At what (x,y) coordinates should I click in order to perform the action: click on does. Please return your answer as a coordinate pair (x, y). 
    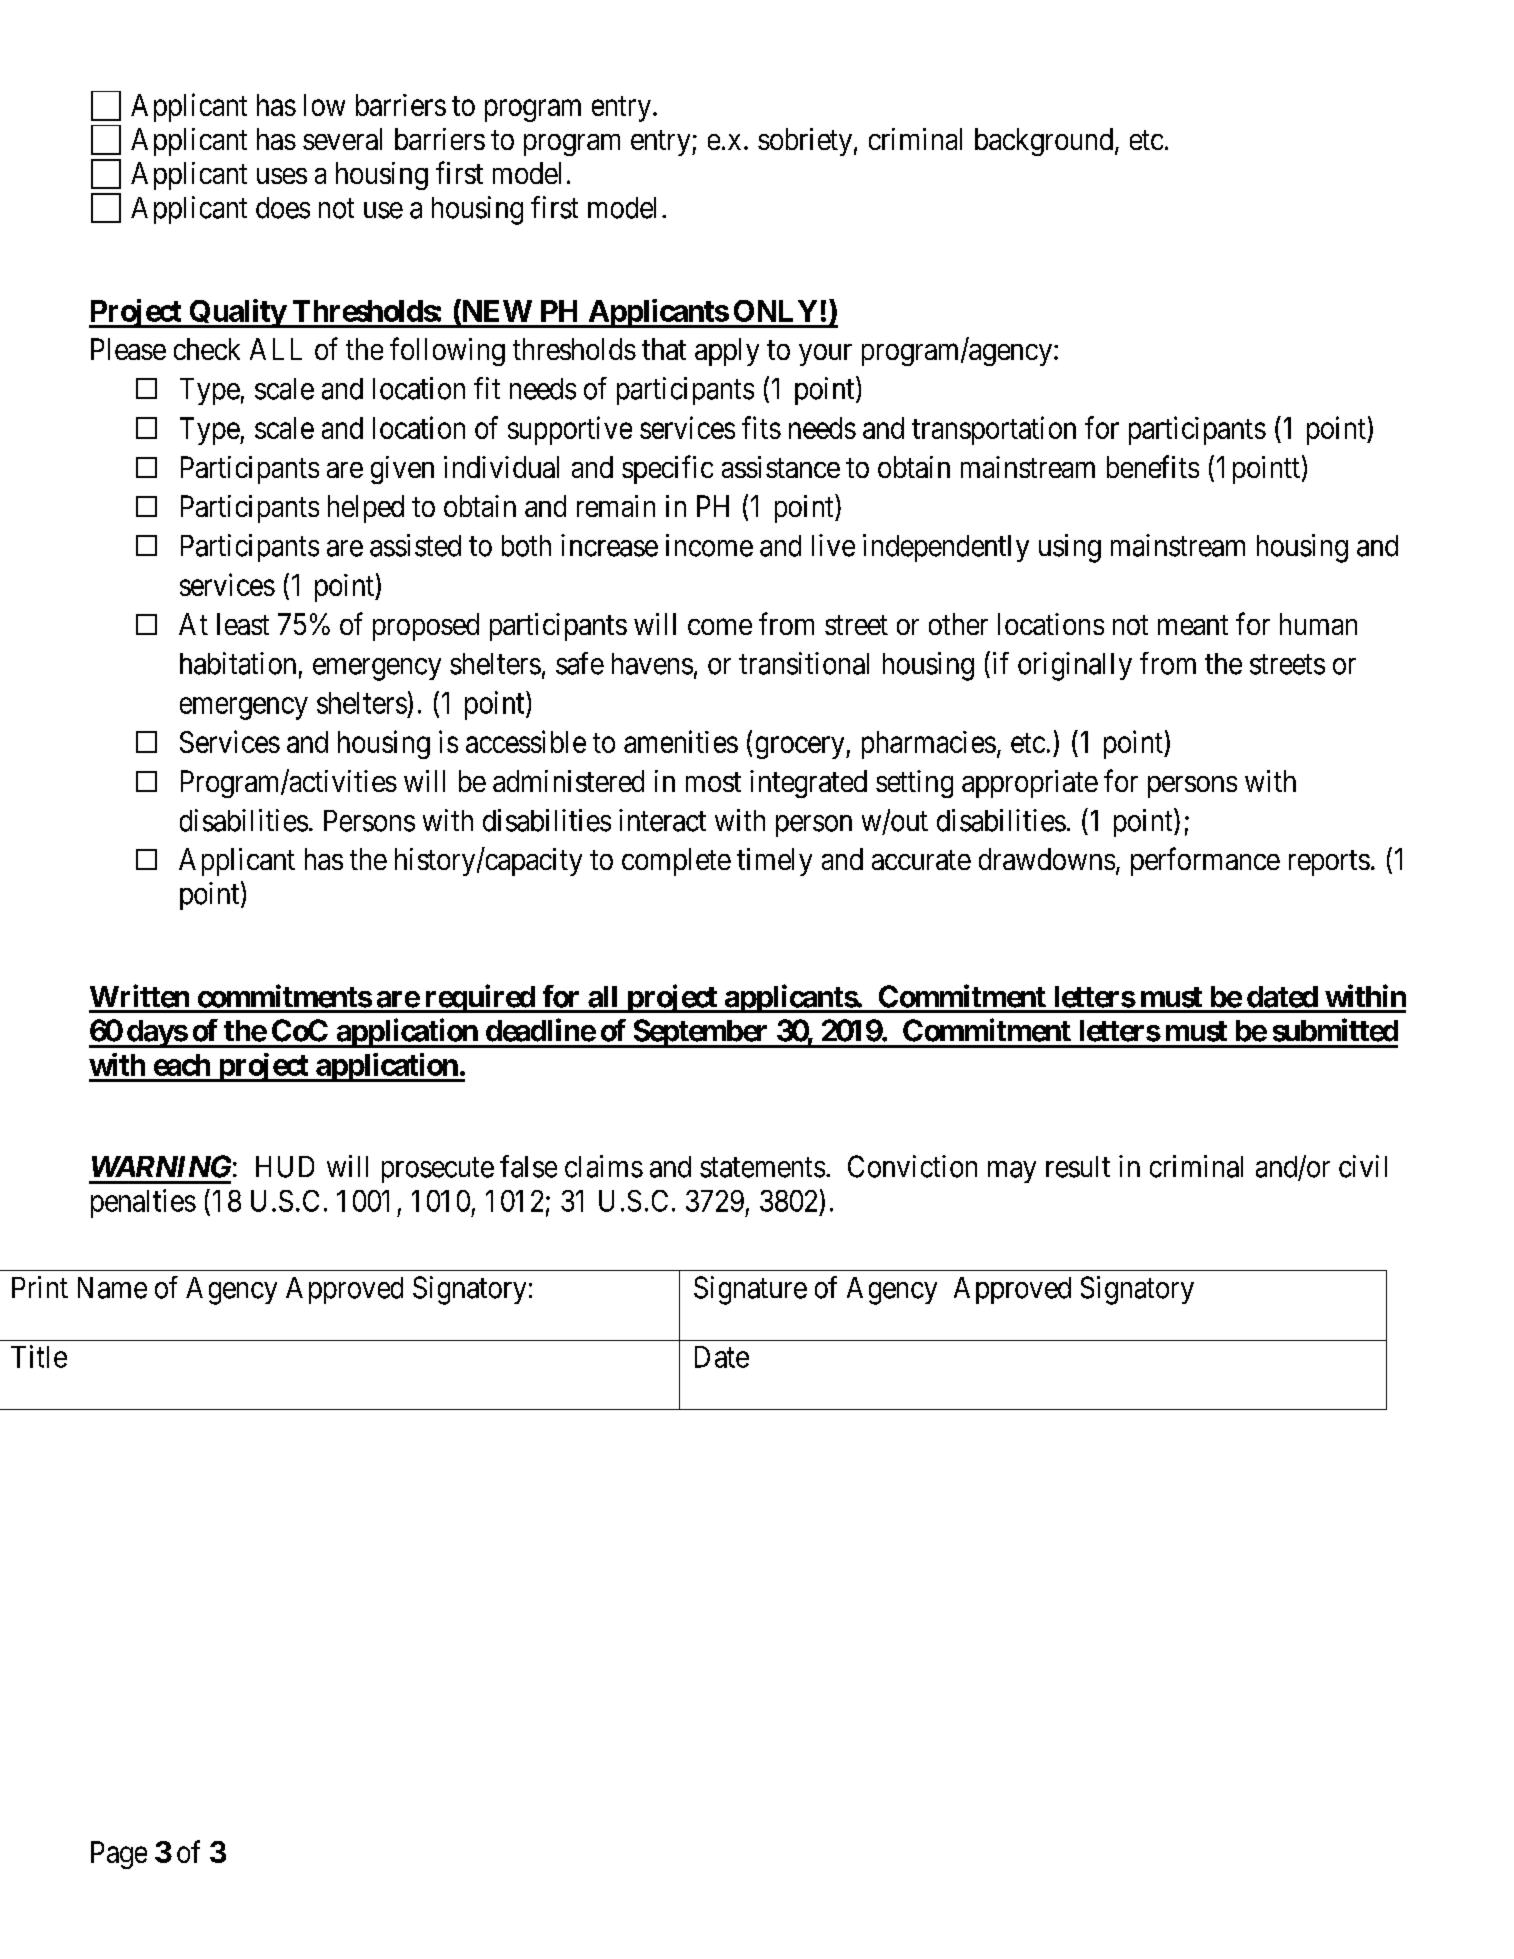
    Looking at the image, I should click on (283, 208).
